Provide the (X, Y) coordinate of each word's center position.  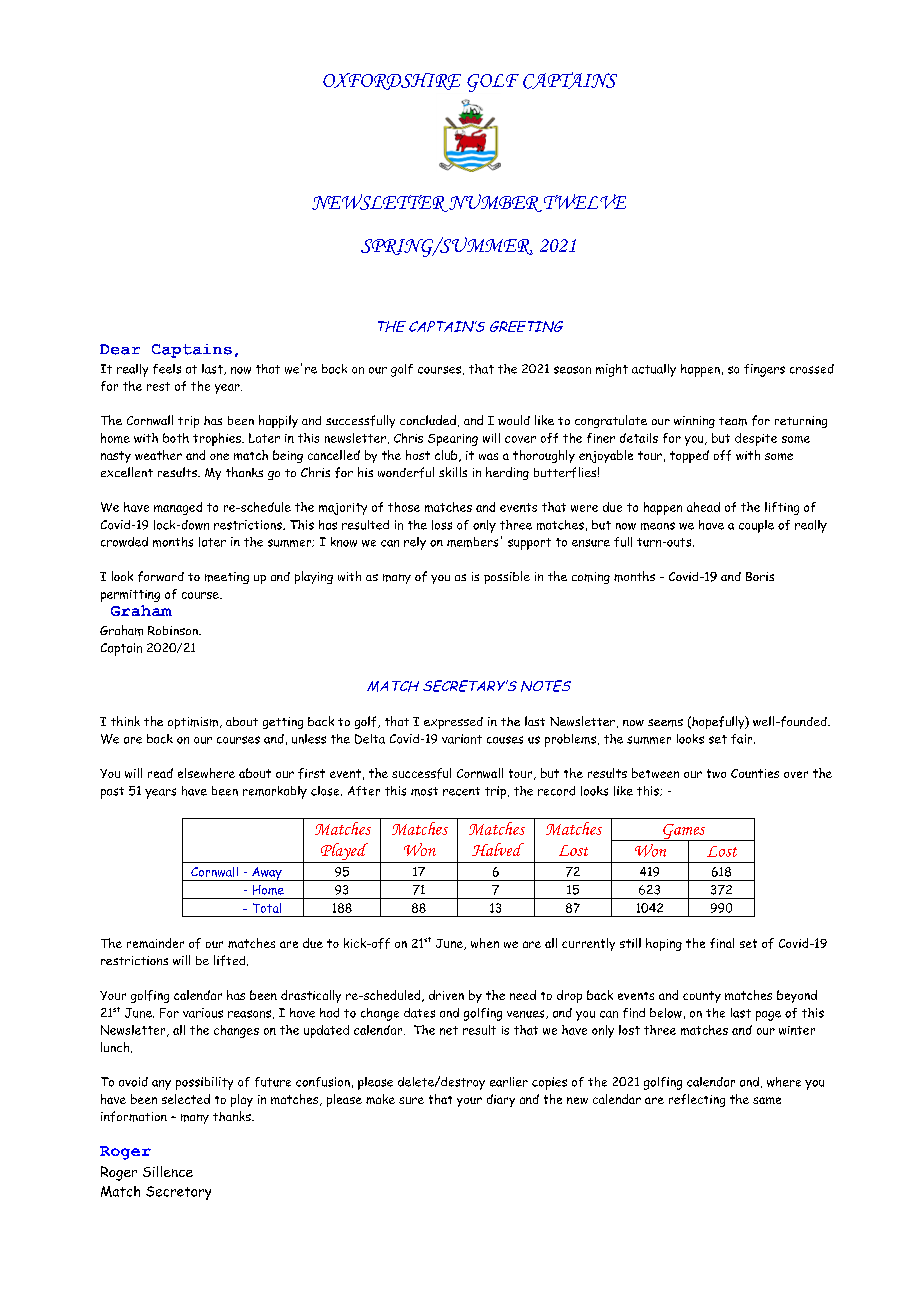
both (176, 438)
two (716, 773)
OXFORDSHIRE (392, 81)
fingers (764, 370)
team (733, 421)
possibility (204, 1083)
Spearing (453, 440)
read (160, 773)
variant (462, 739)
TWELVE (583, 202)
